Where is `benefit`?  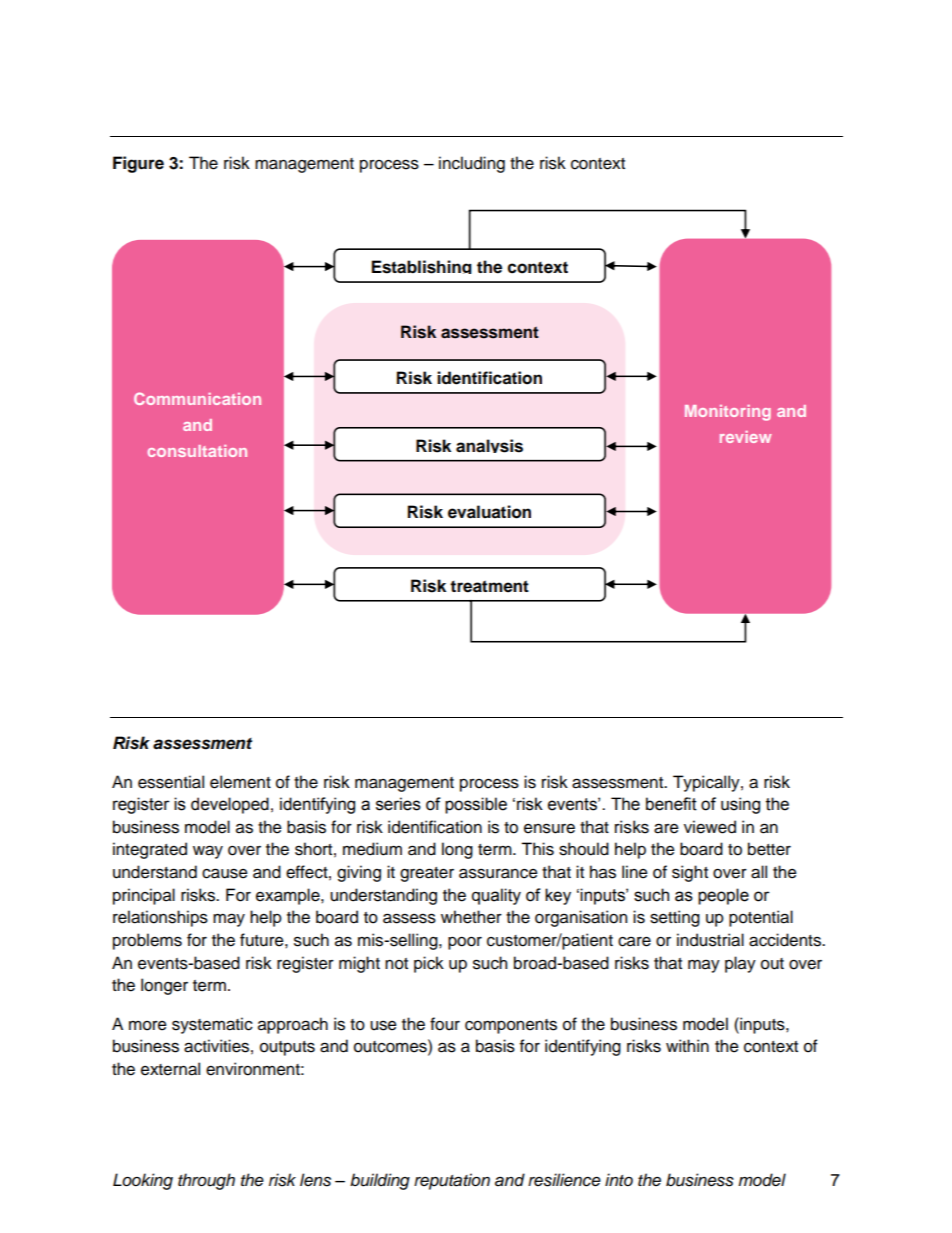 benefit is located at coordinates (671, 804).
